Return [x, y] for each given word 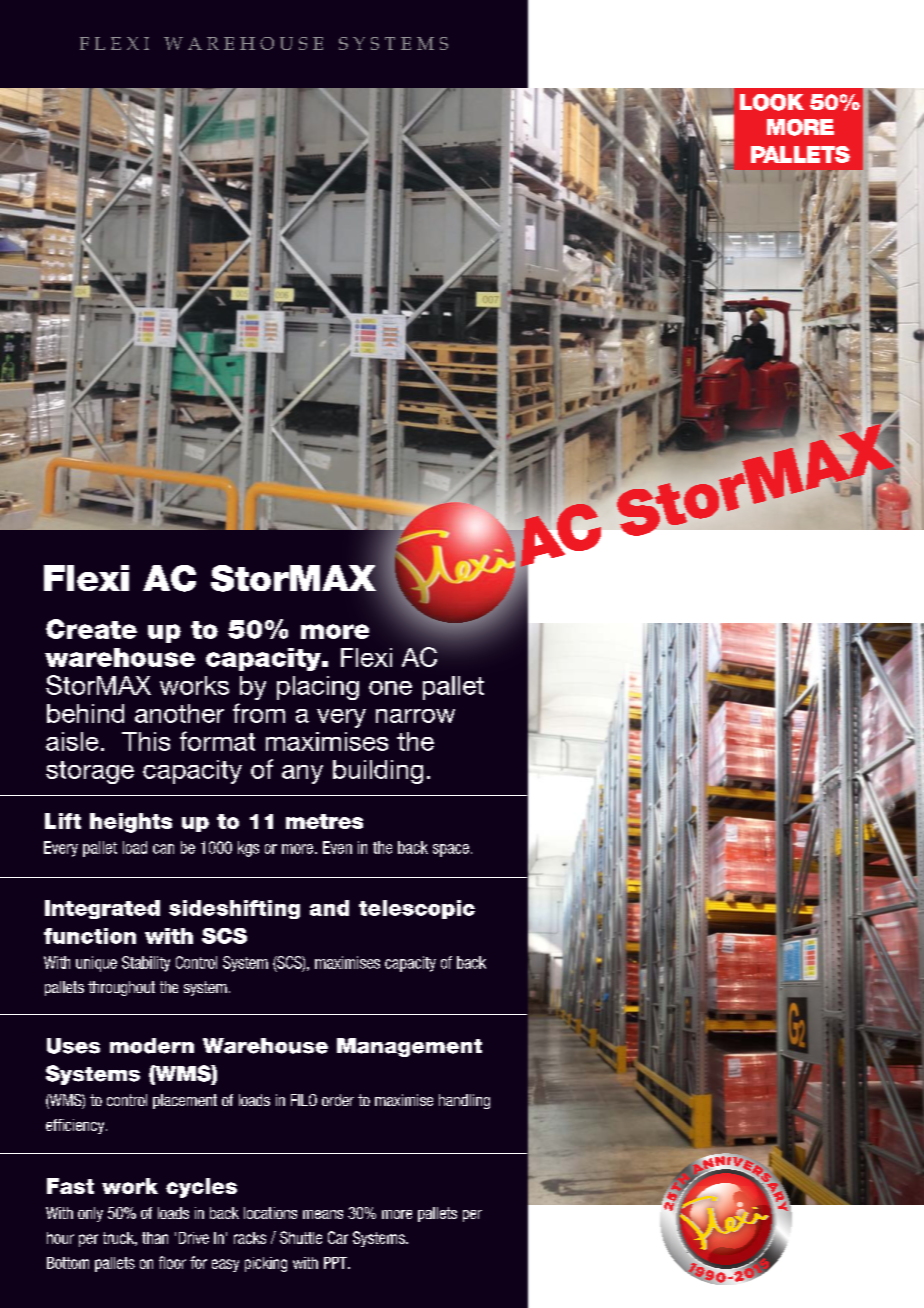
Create [91, 629]
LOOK [772, 102]
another [179, 713]
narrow [415, 716]
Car [338, 1237]
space [451, 850]
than [155, 1238]
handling [464, 1101]
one [390, 688]
